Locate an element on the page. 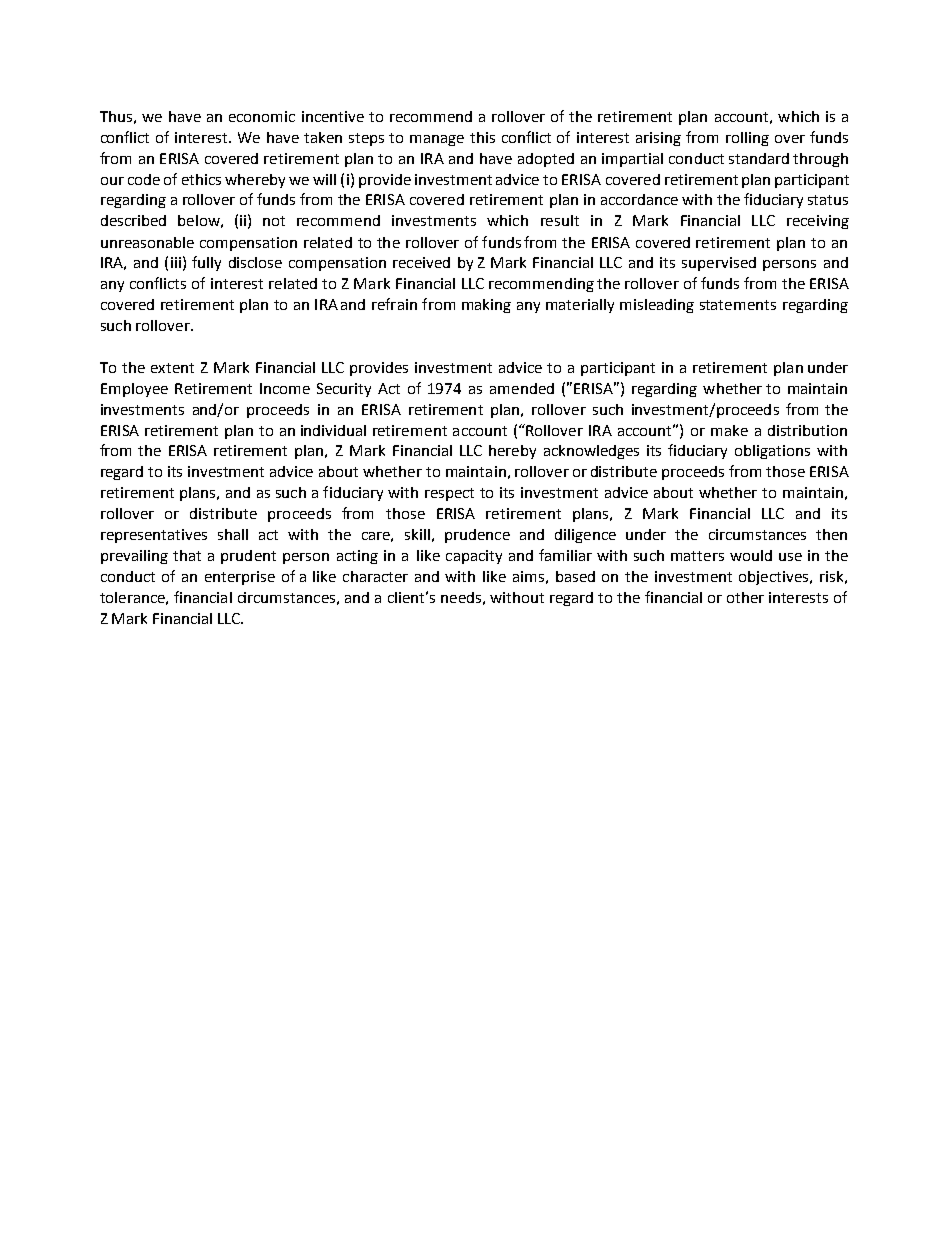  enterprise is located at coordinates (240, 578).
